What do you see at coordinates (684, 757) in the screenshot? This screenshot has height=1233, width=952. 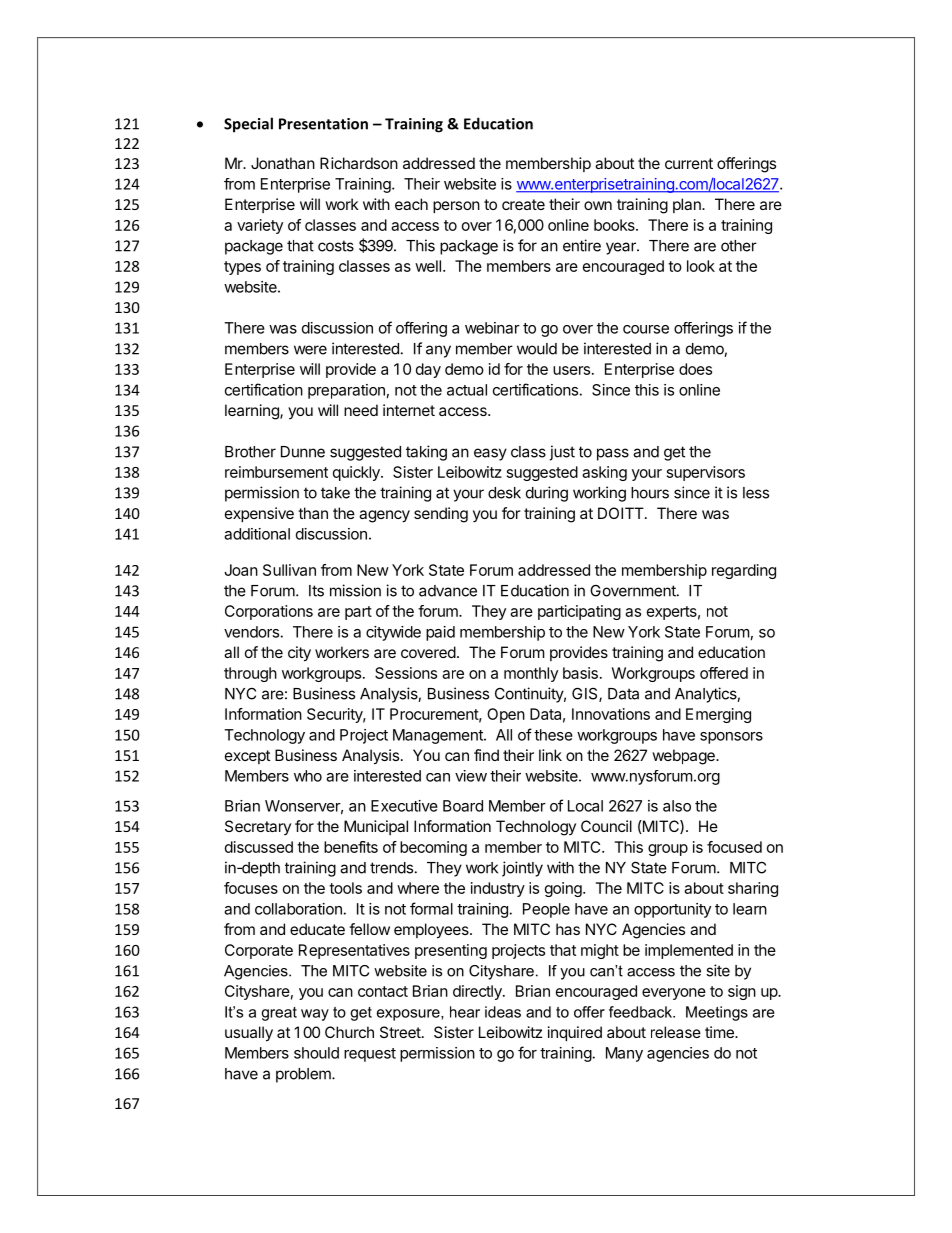 I see `webpage` at bounding box center [684, 757].
